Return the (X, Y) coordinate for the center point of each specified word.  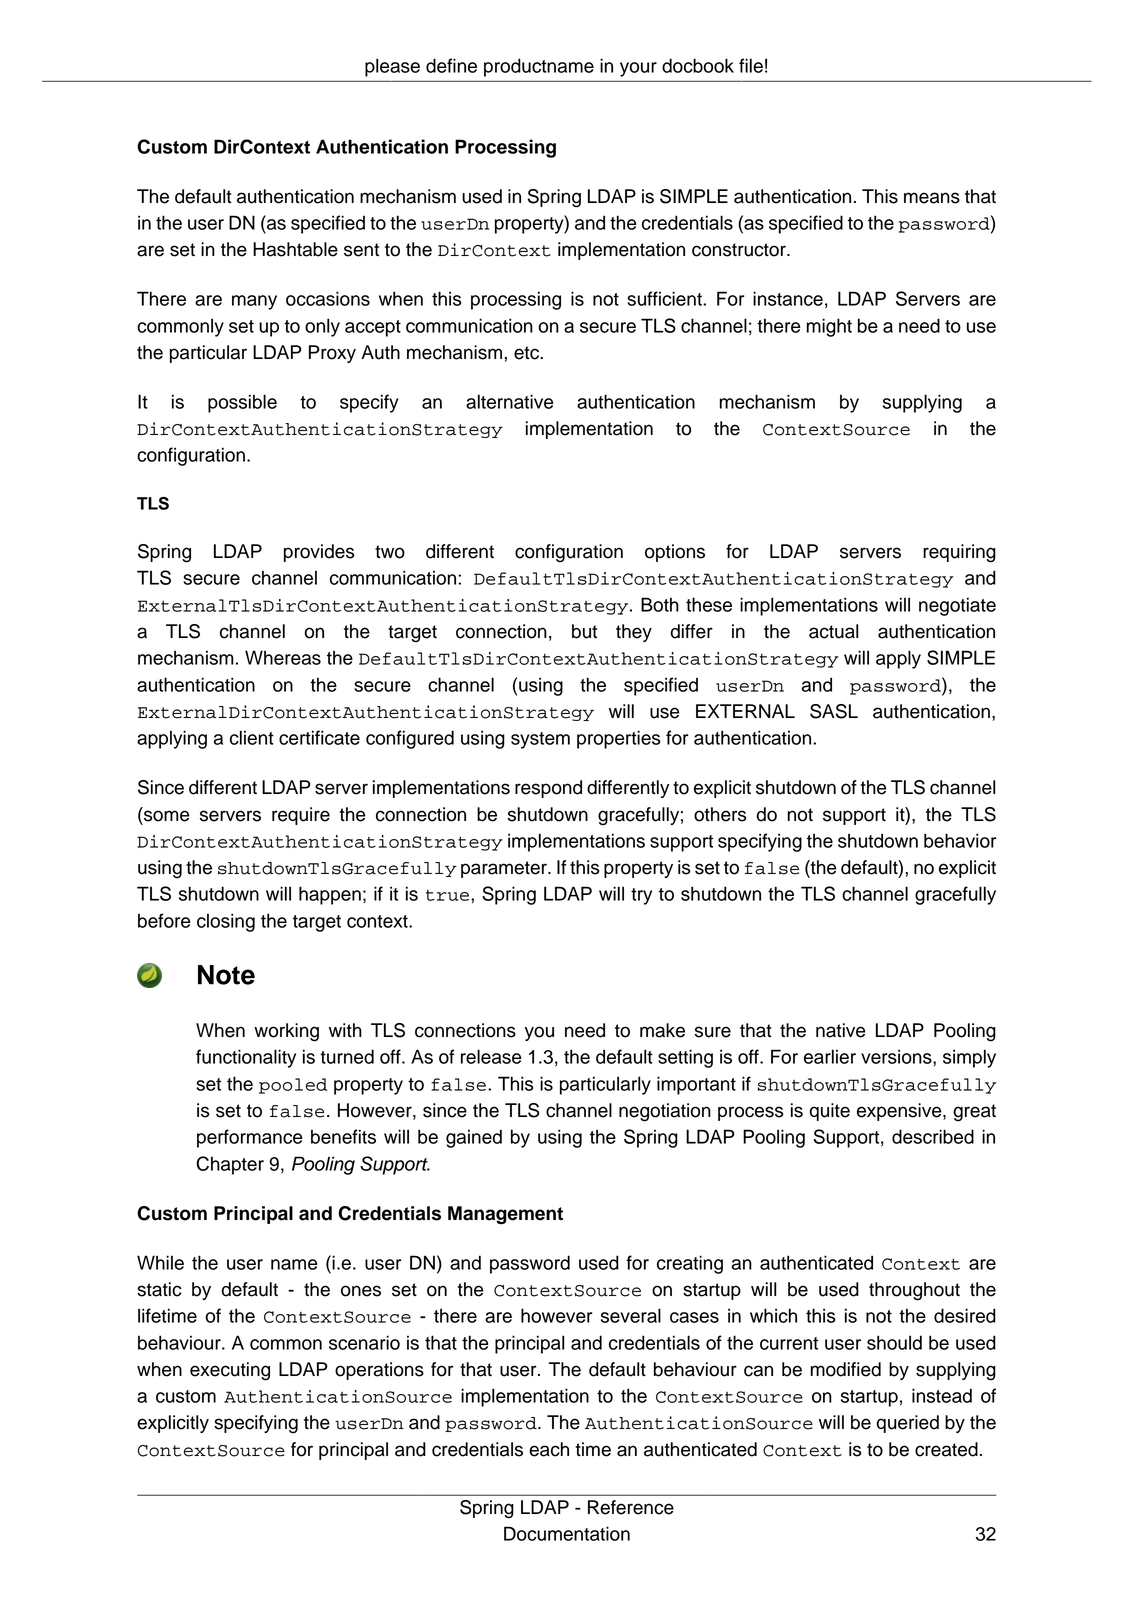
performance (250, 1138)
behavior (960, 840)
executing (230, 1371)
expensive (900, 1112)
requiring (959, 553)
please (392, 67)
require (301, 816)
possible (242, 403)
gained (474, 1138)
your (638, 69)
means (932, 198)
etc (527, 353)
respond (548, 789)
